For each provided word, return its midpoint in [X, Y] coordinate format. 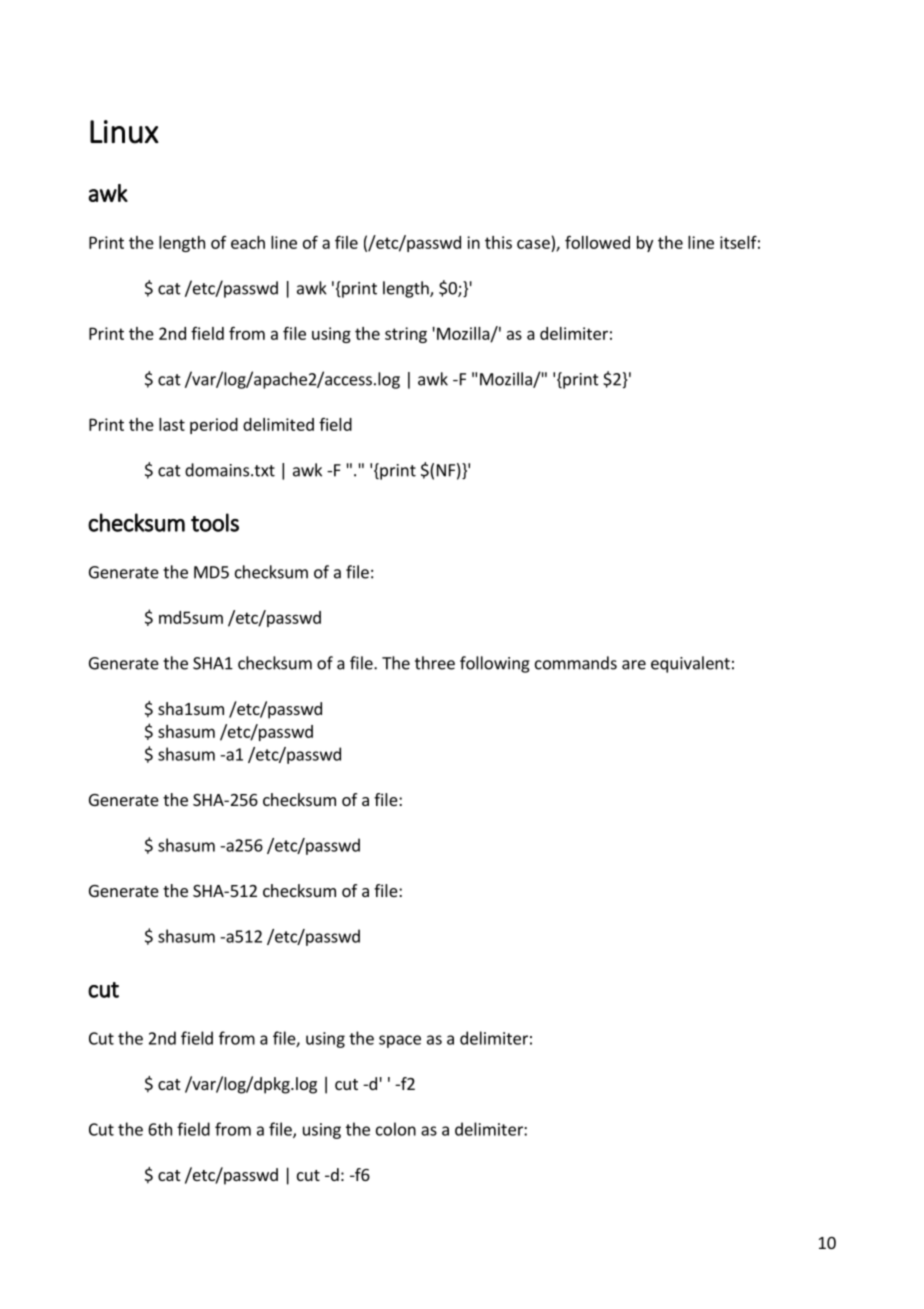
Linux [124, 132]
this [498, 242]
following [495, 664]
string [406, 335]
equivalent [690, 664]
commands [576, 663]
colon [396, 1129]
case [533, 244]
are [634, 665]
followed [597, 242]
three [435, 663]
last [172, 424]
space [400, 1041]
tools [215, 522]
